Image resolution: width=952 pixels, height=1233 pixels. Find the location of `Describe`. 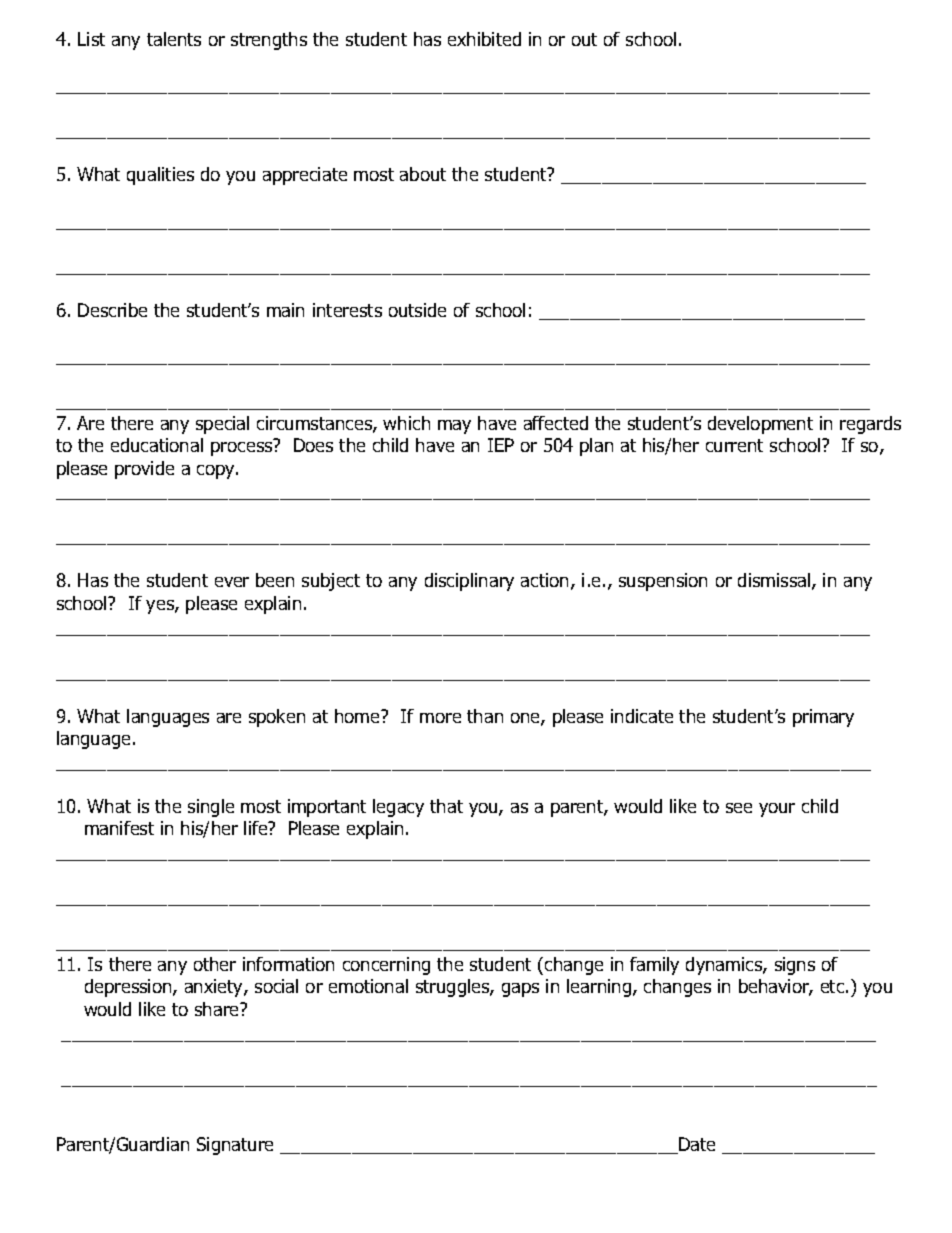

Describe is located at coordinates (112, 310).
